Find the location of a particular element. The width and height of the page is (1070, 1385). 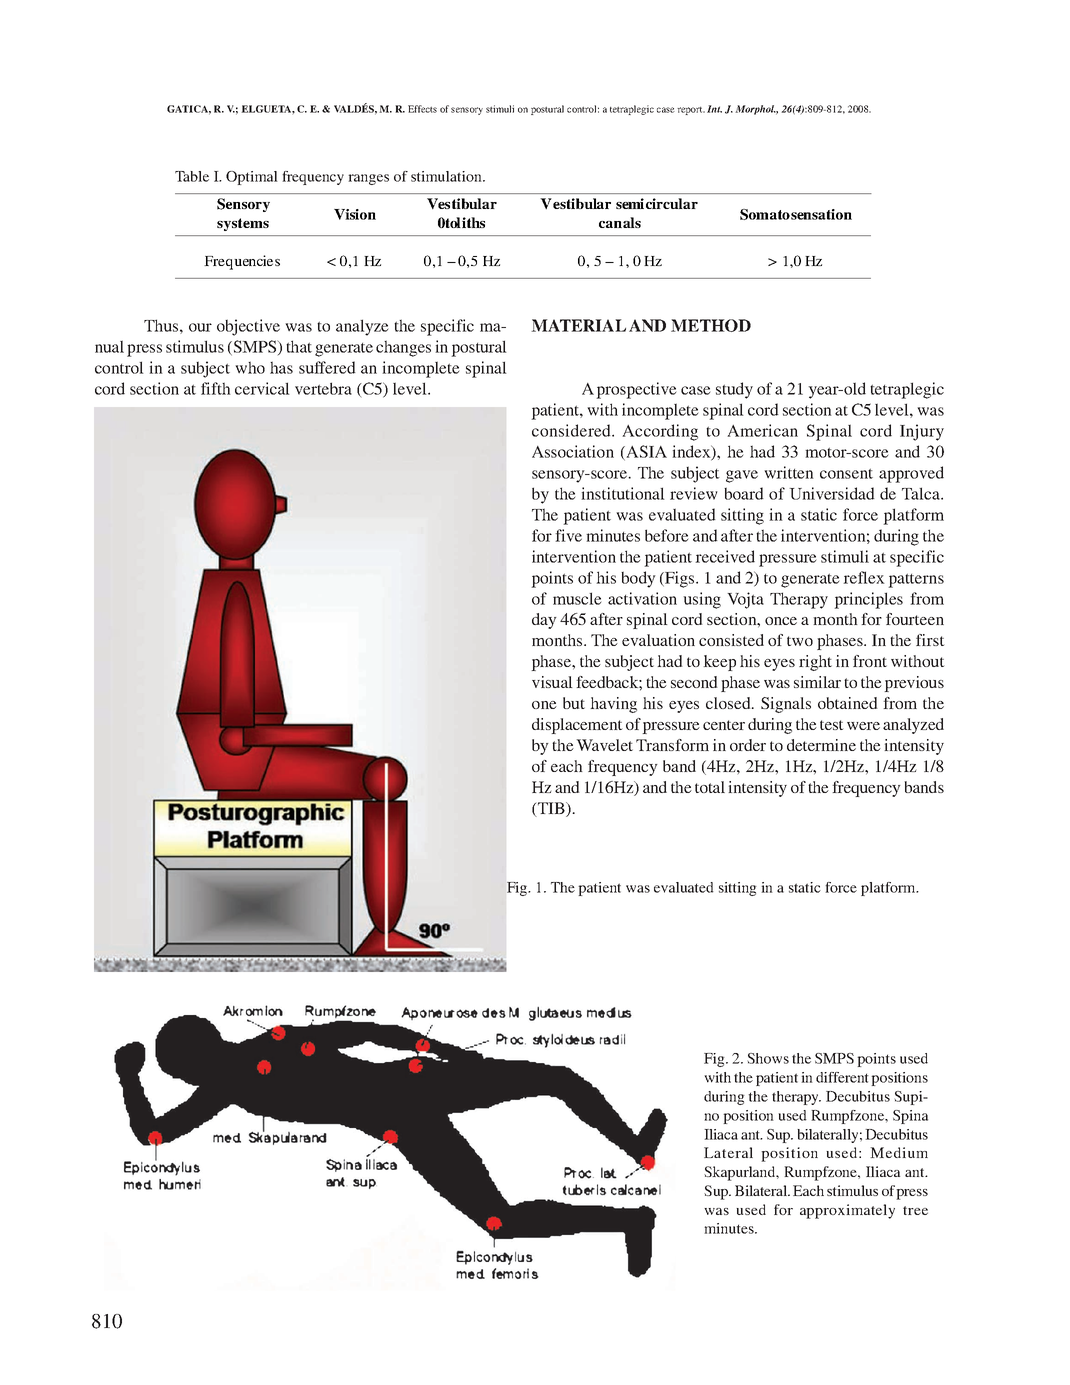

displacement is located at coordinates (577, 726).
